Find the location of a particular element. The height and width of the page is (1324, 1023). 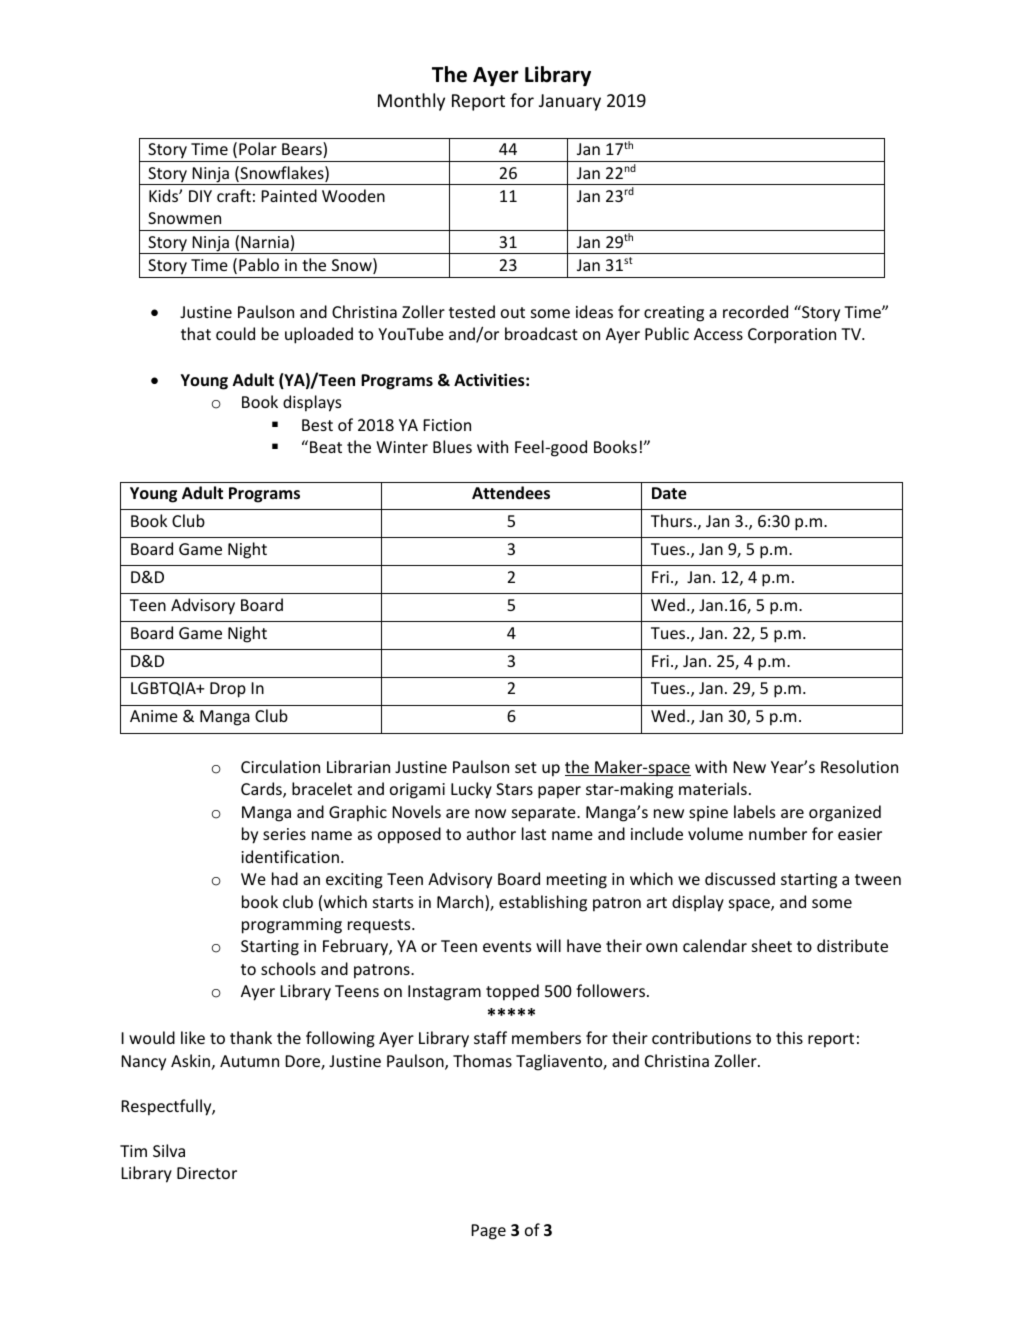

Attendees is located at coordinates (511, 492).
